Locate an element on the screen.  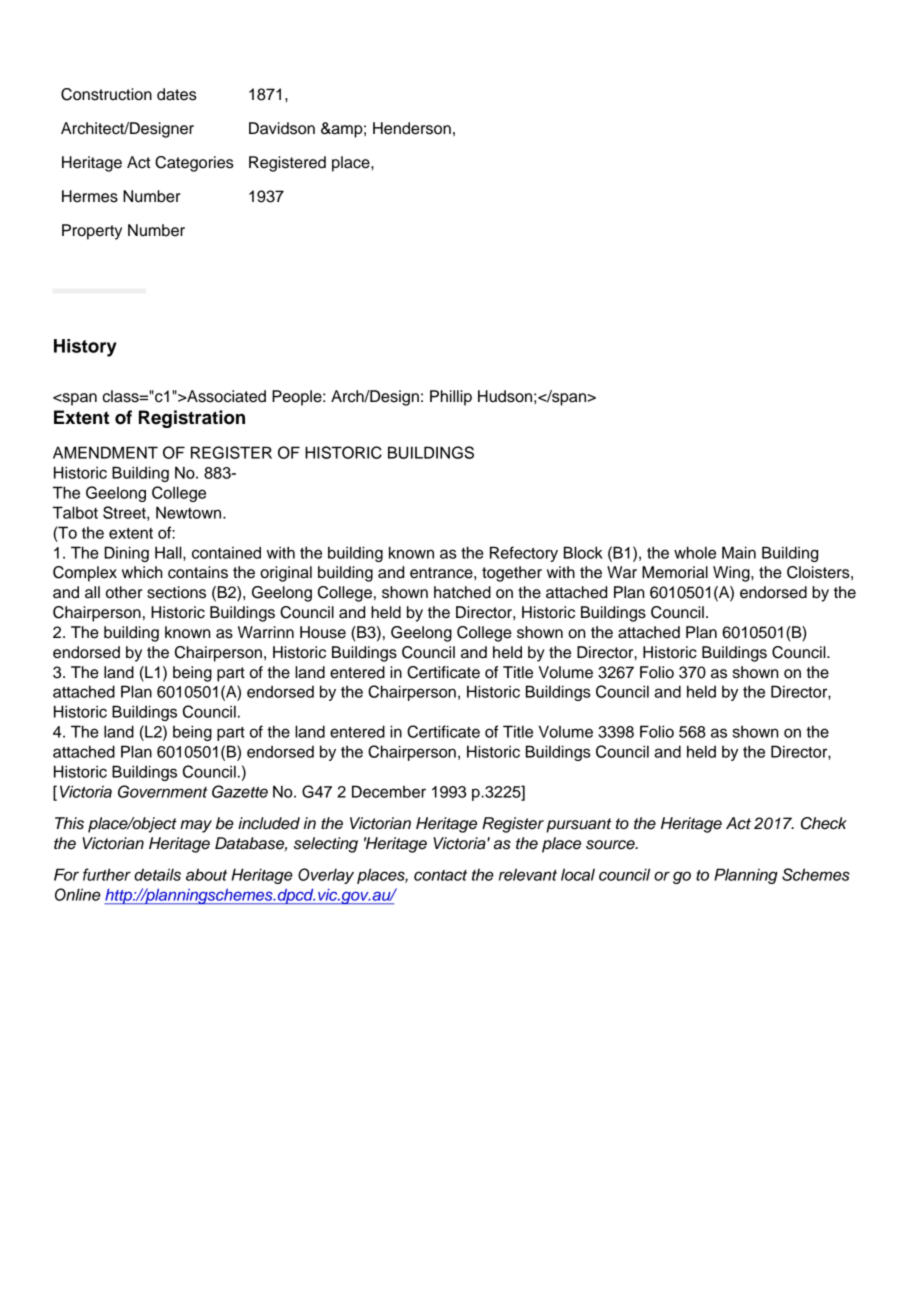
Davidson is located at coordinates (282, 128).
